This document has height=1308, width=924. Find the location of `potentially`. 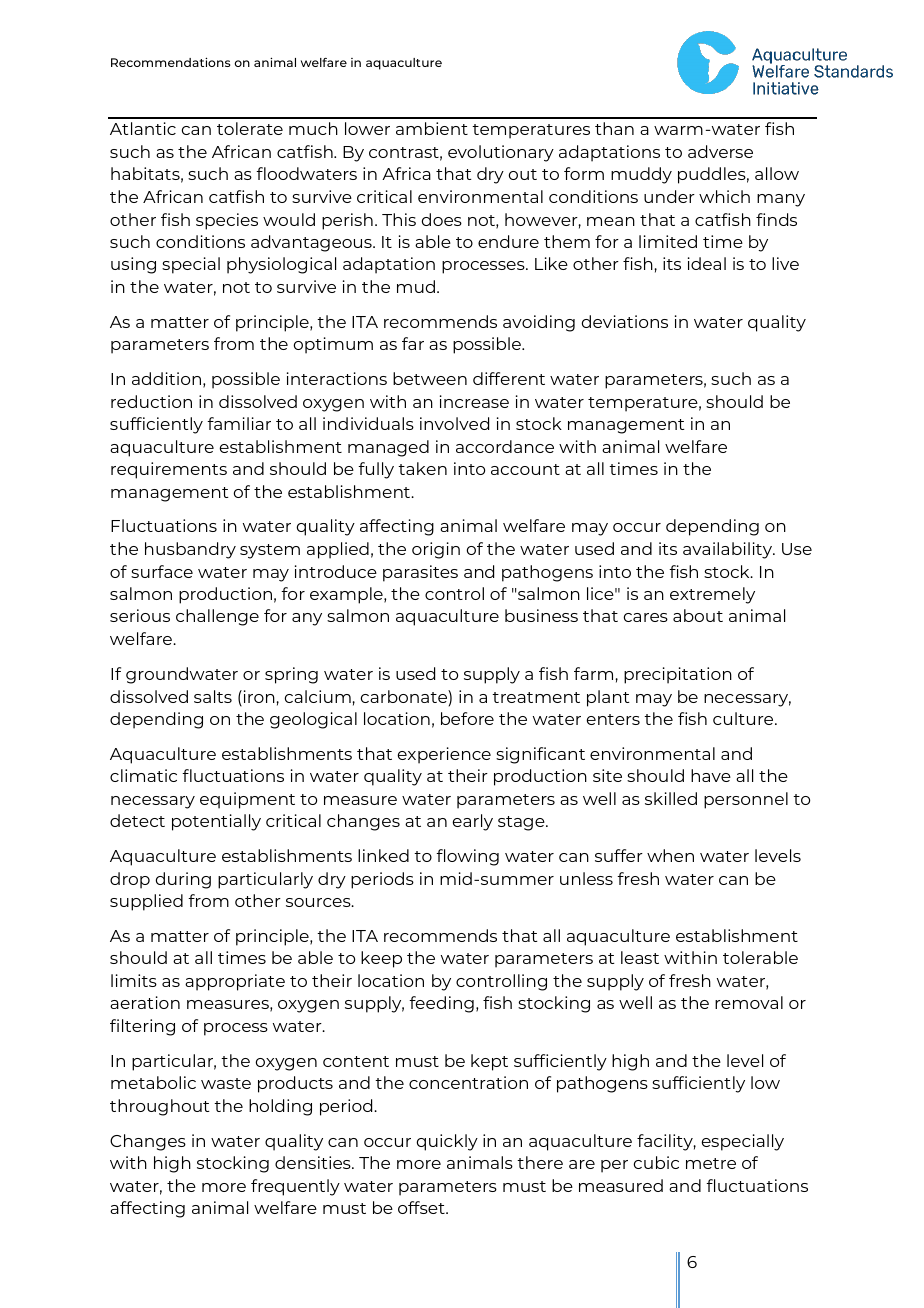

potentially is located at coordinates (216, 822).
